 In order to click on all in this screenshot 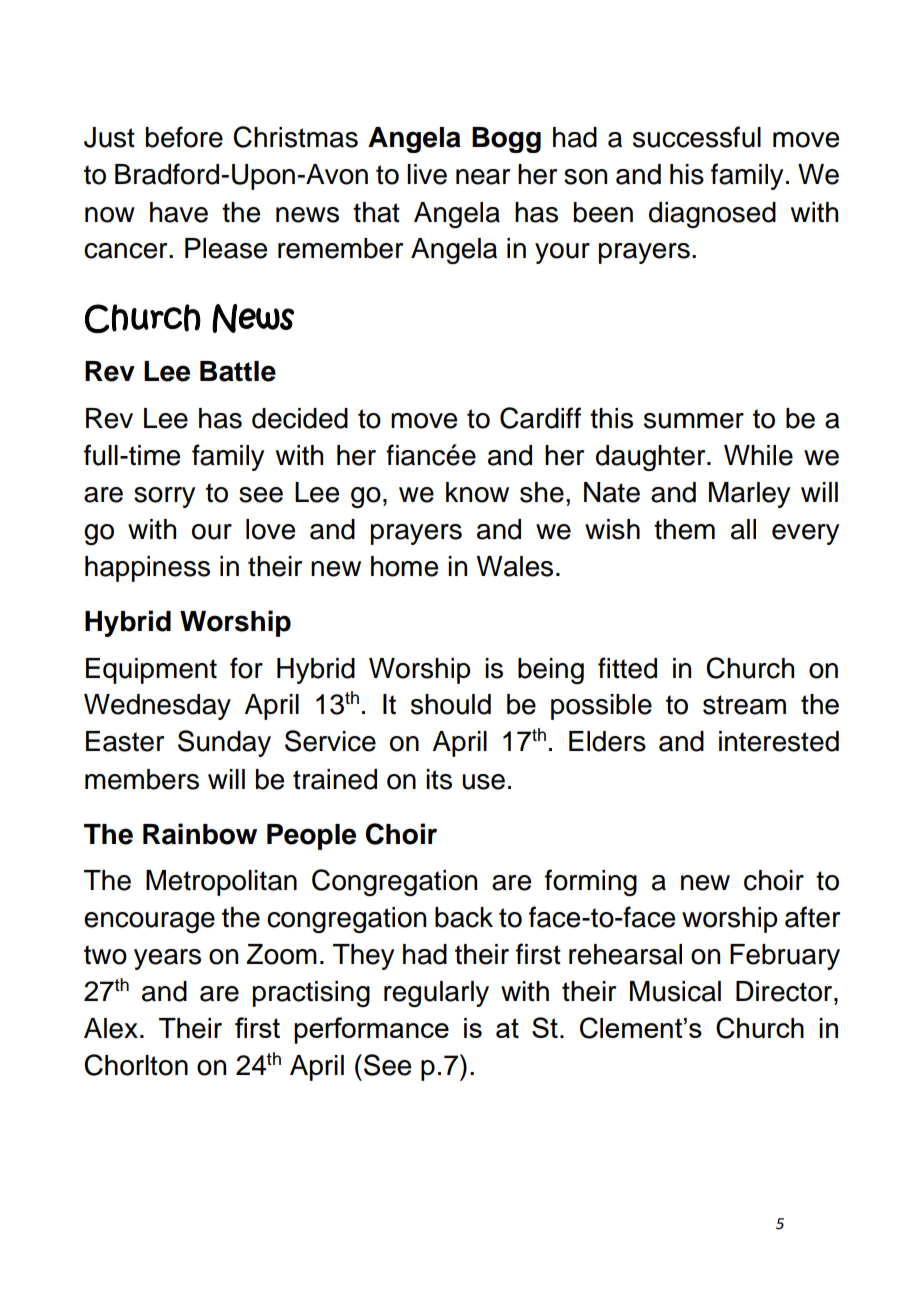, I will do `click(743, 529)`.
